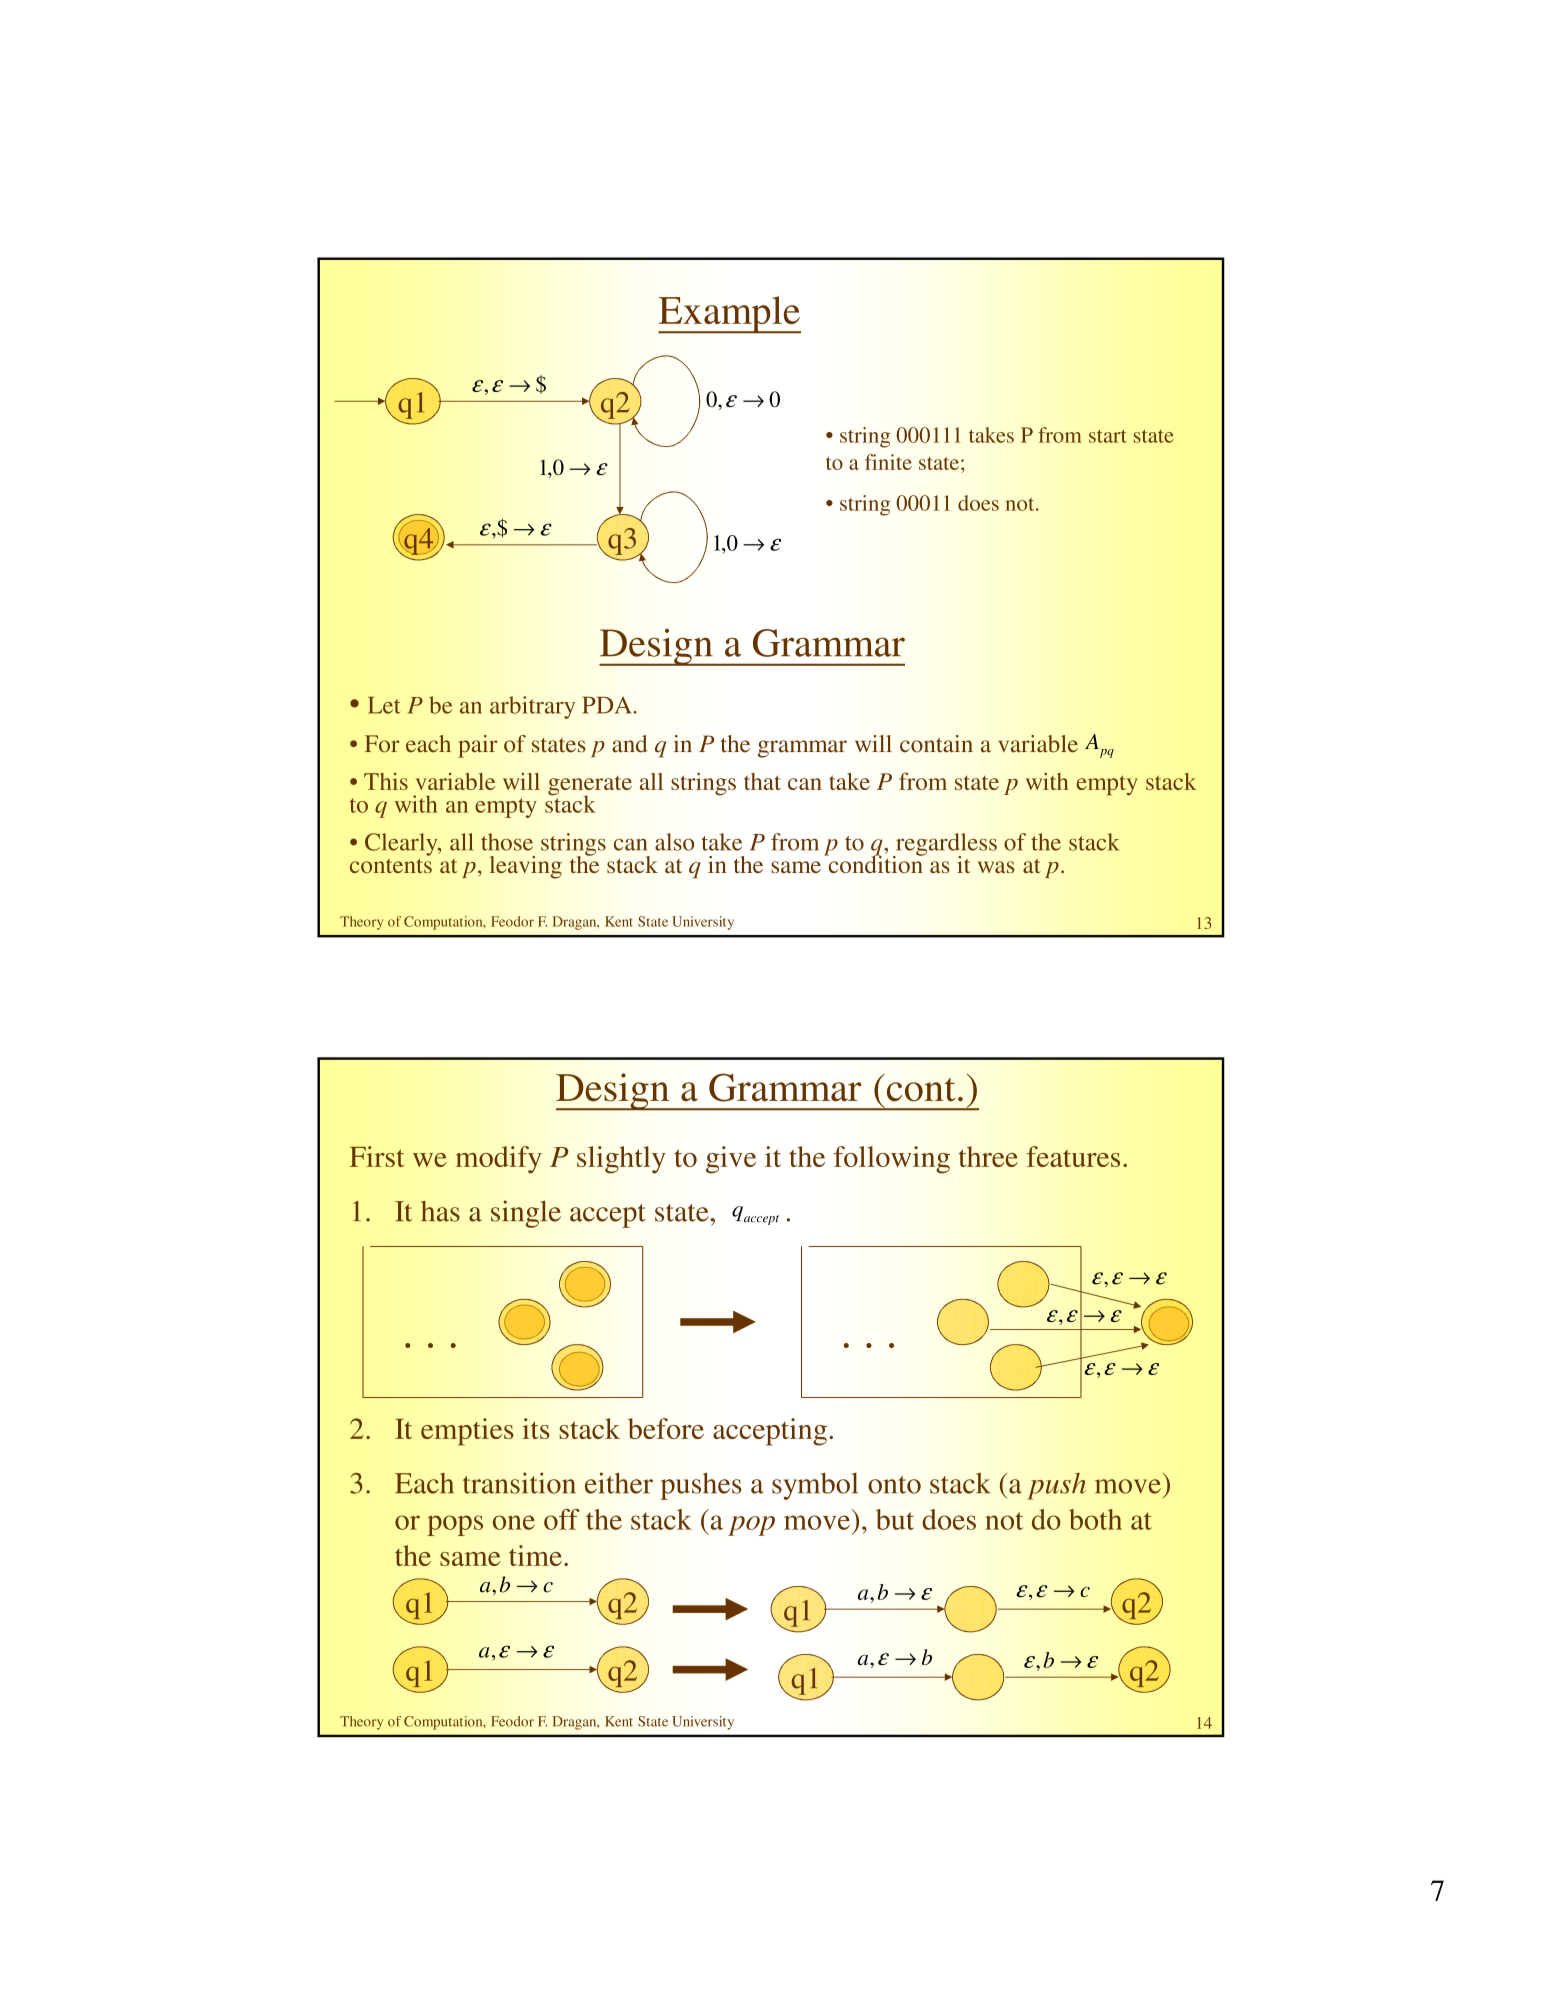  I want to click on both, so click(1095, 1519).
